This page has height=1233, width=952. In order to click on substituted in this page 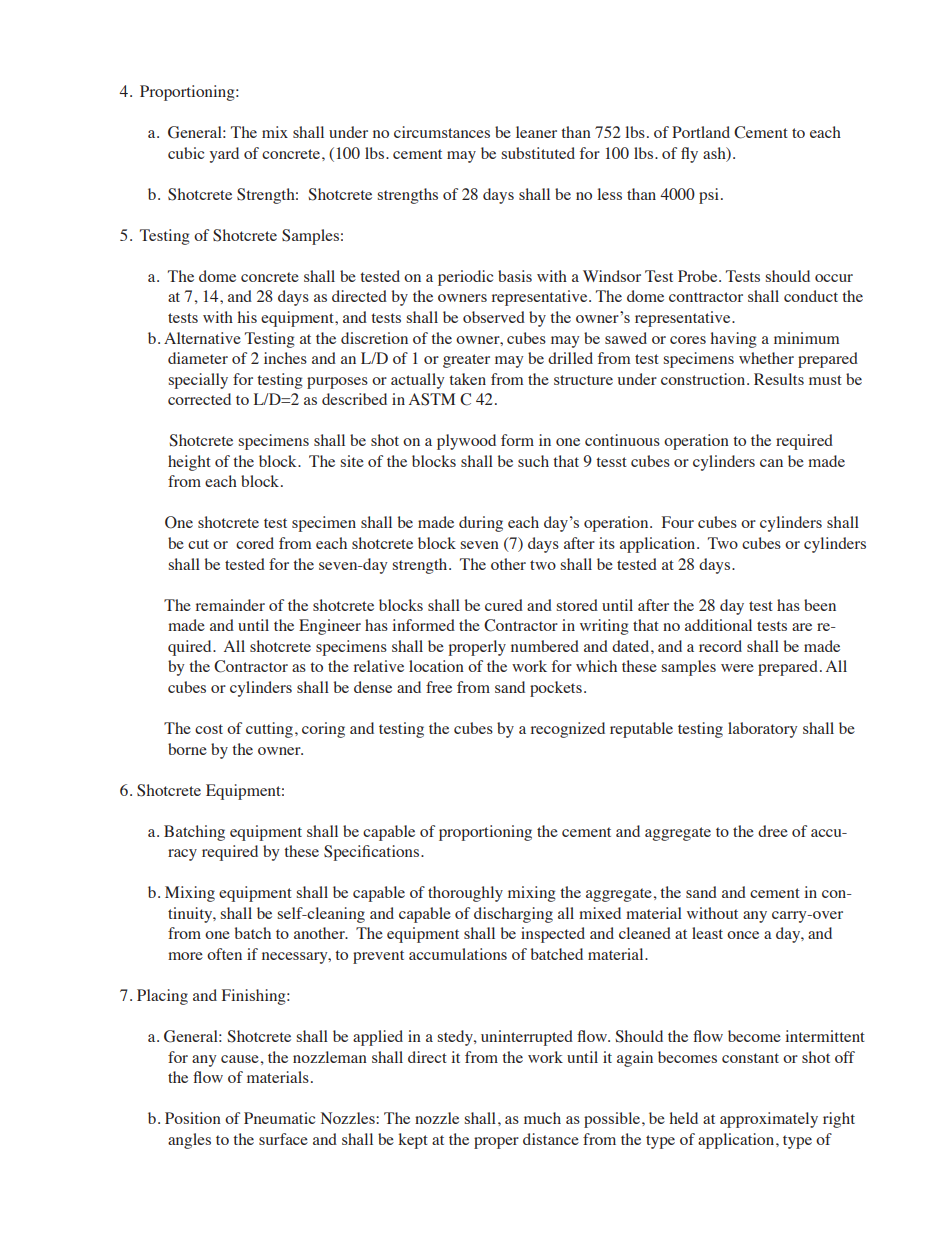, I will do `click(538, 153)`.
